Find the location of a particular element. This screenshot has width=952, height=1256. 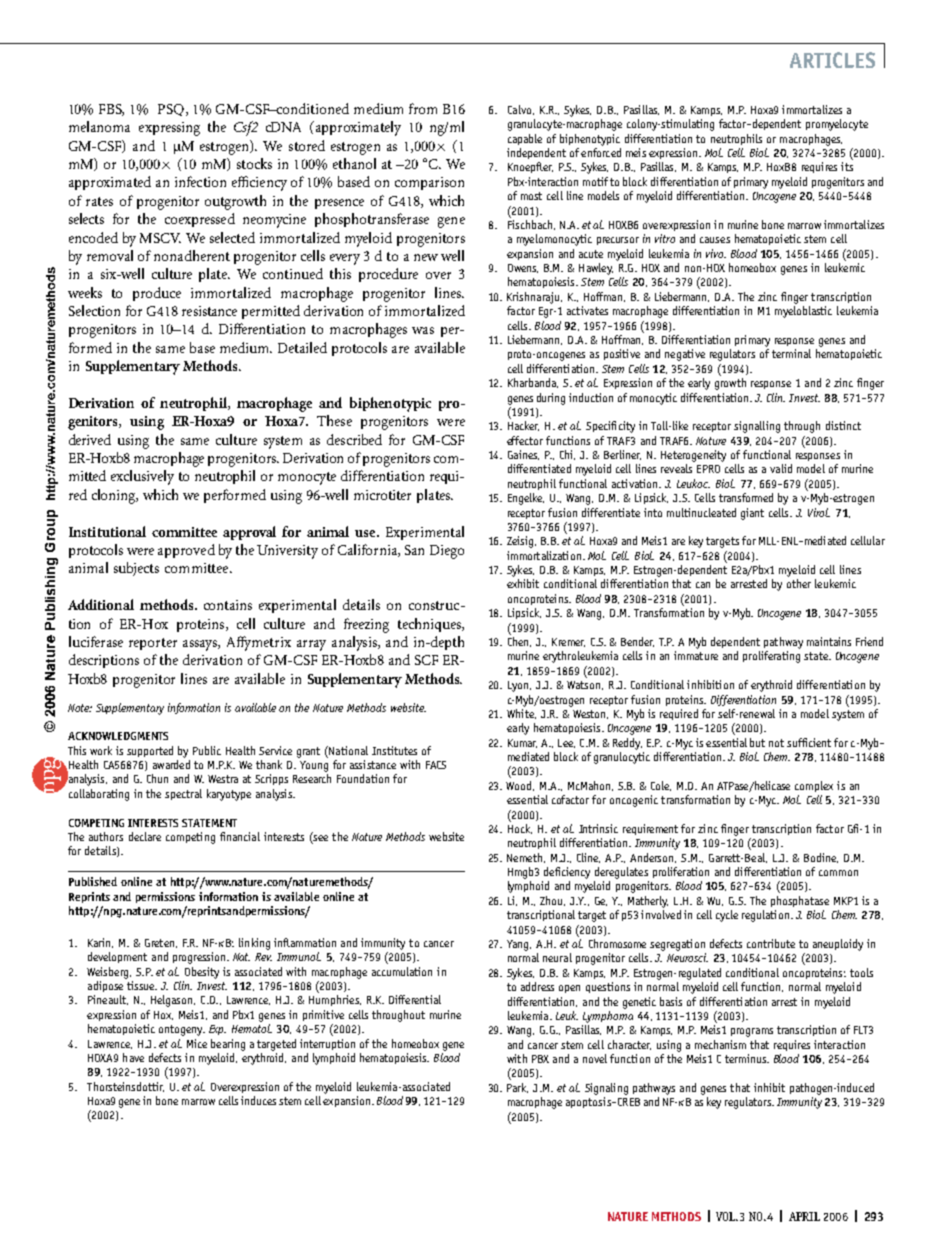

ARTICLES is located at coordinates (832, 60).
